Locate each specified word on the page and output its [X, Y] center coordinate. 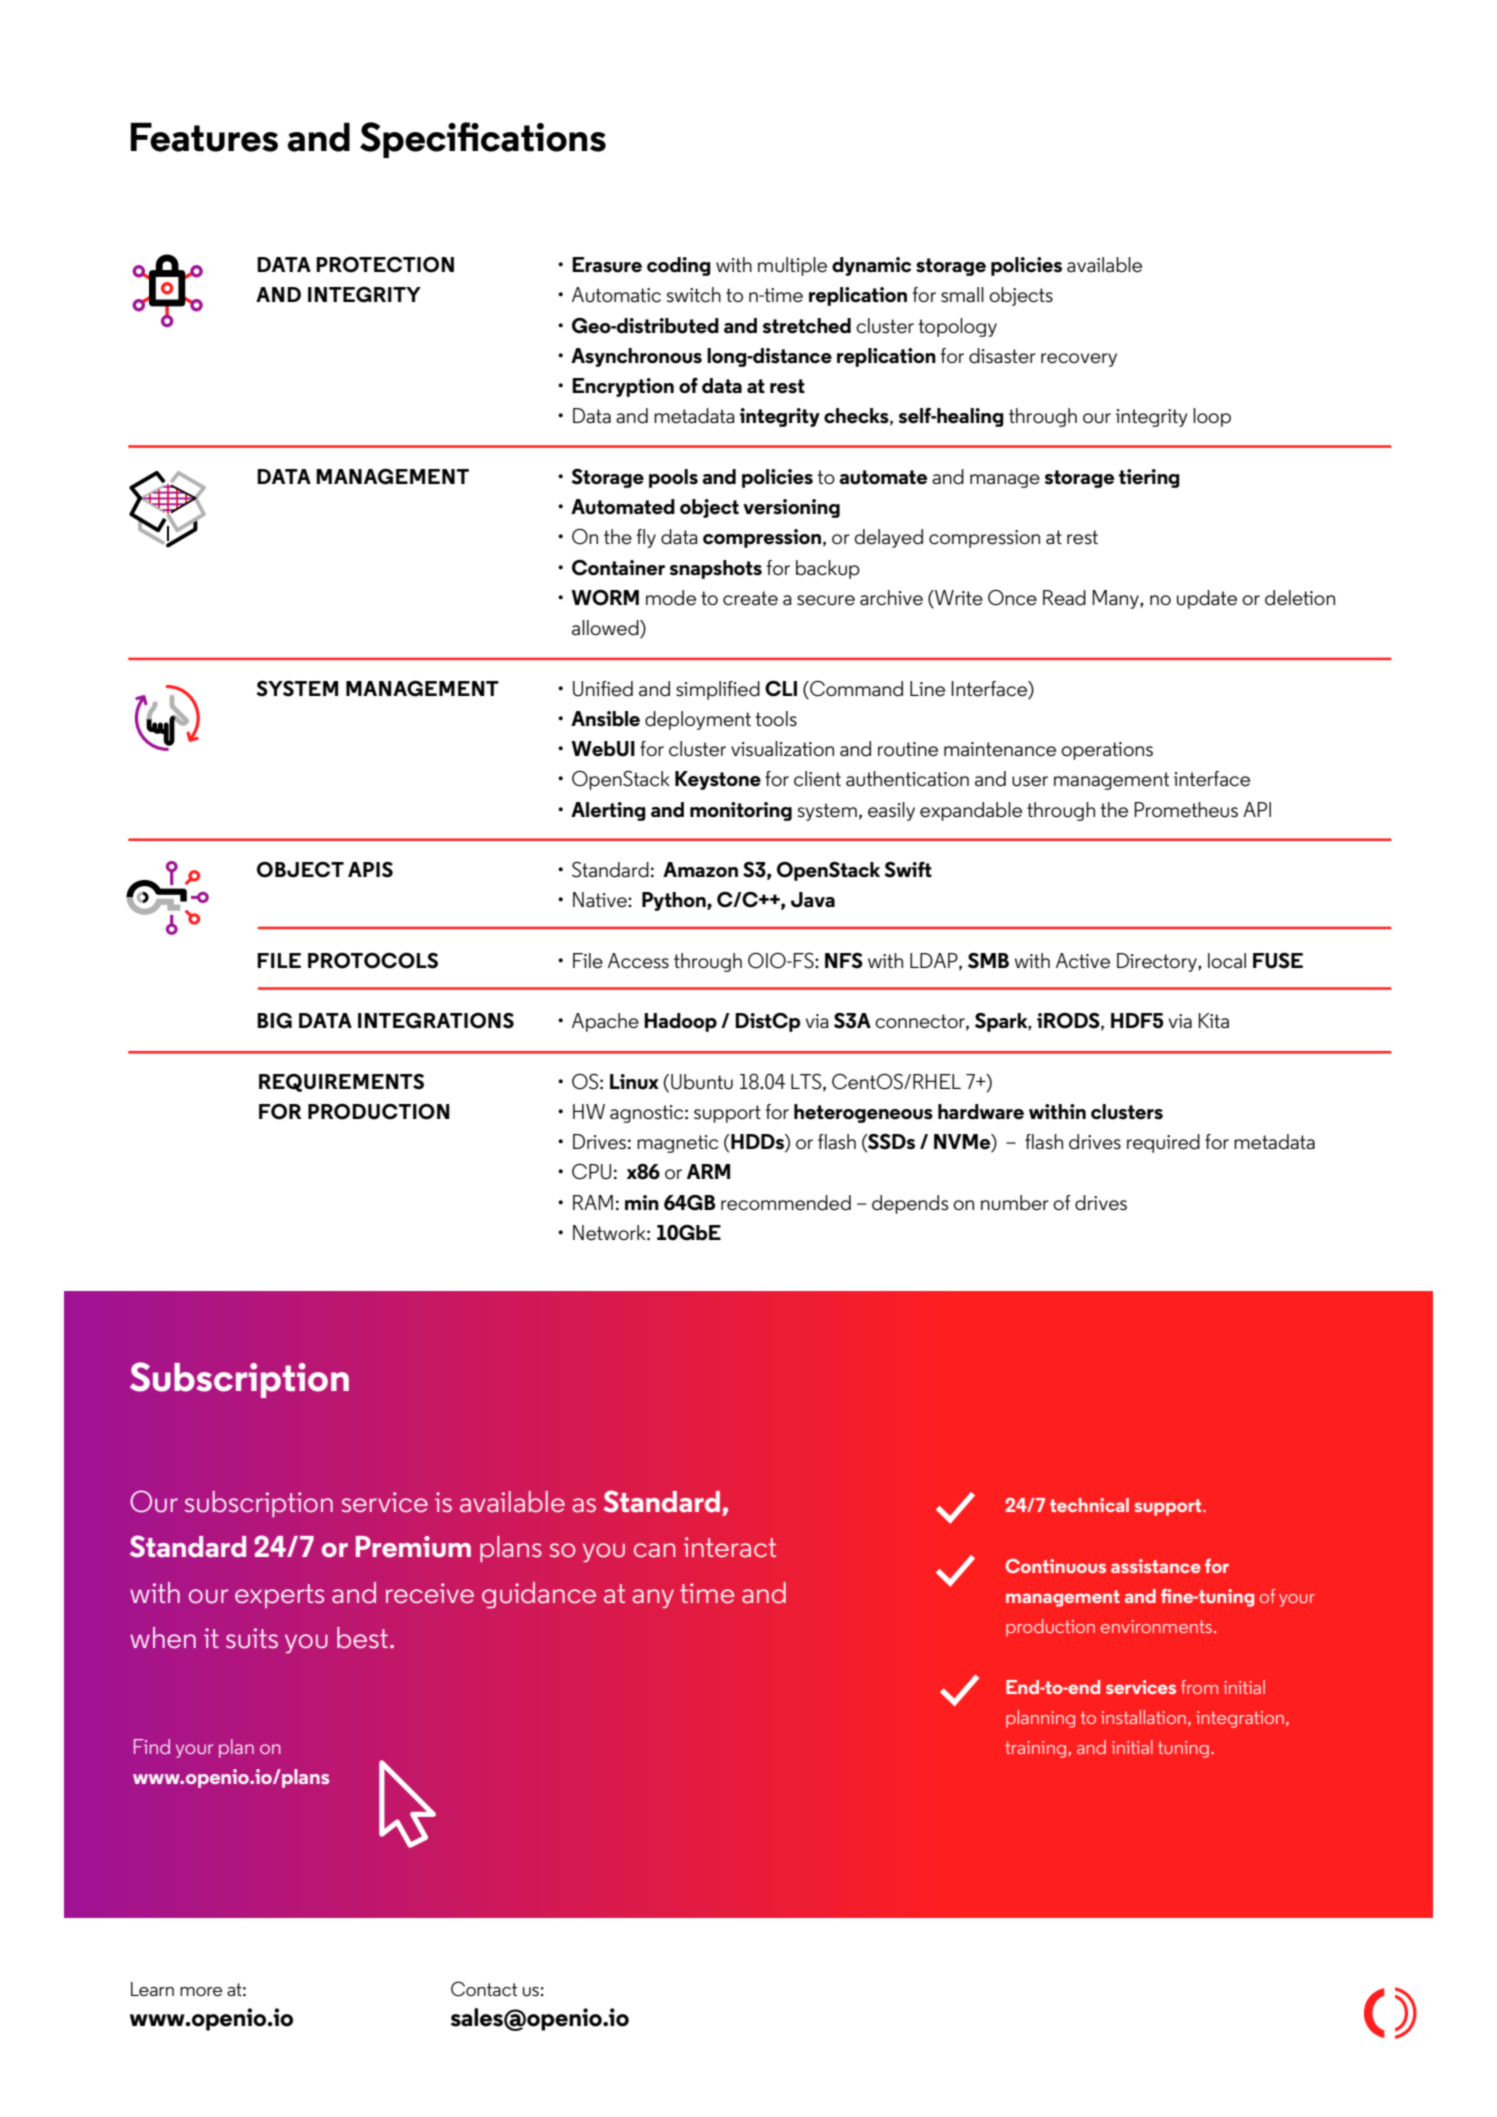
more [201, 1992]
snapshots [716, 569]
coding [679, 266]
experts [279, 1596]
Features [204, 137]
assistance [1156, 1566]
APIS [370, 870]
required [1163, 1143]
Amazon [700, 870]
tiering [1149, 478]
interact [730, 1547]
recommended [786, 1203]
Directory [1158, 962]
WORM [605, 597]
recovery [1079, 360]
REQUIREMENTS [341, 1082]
